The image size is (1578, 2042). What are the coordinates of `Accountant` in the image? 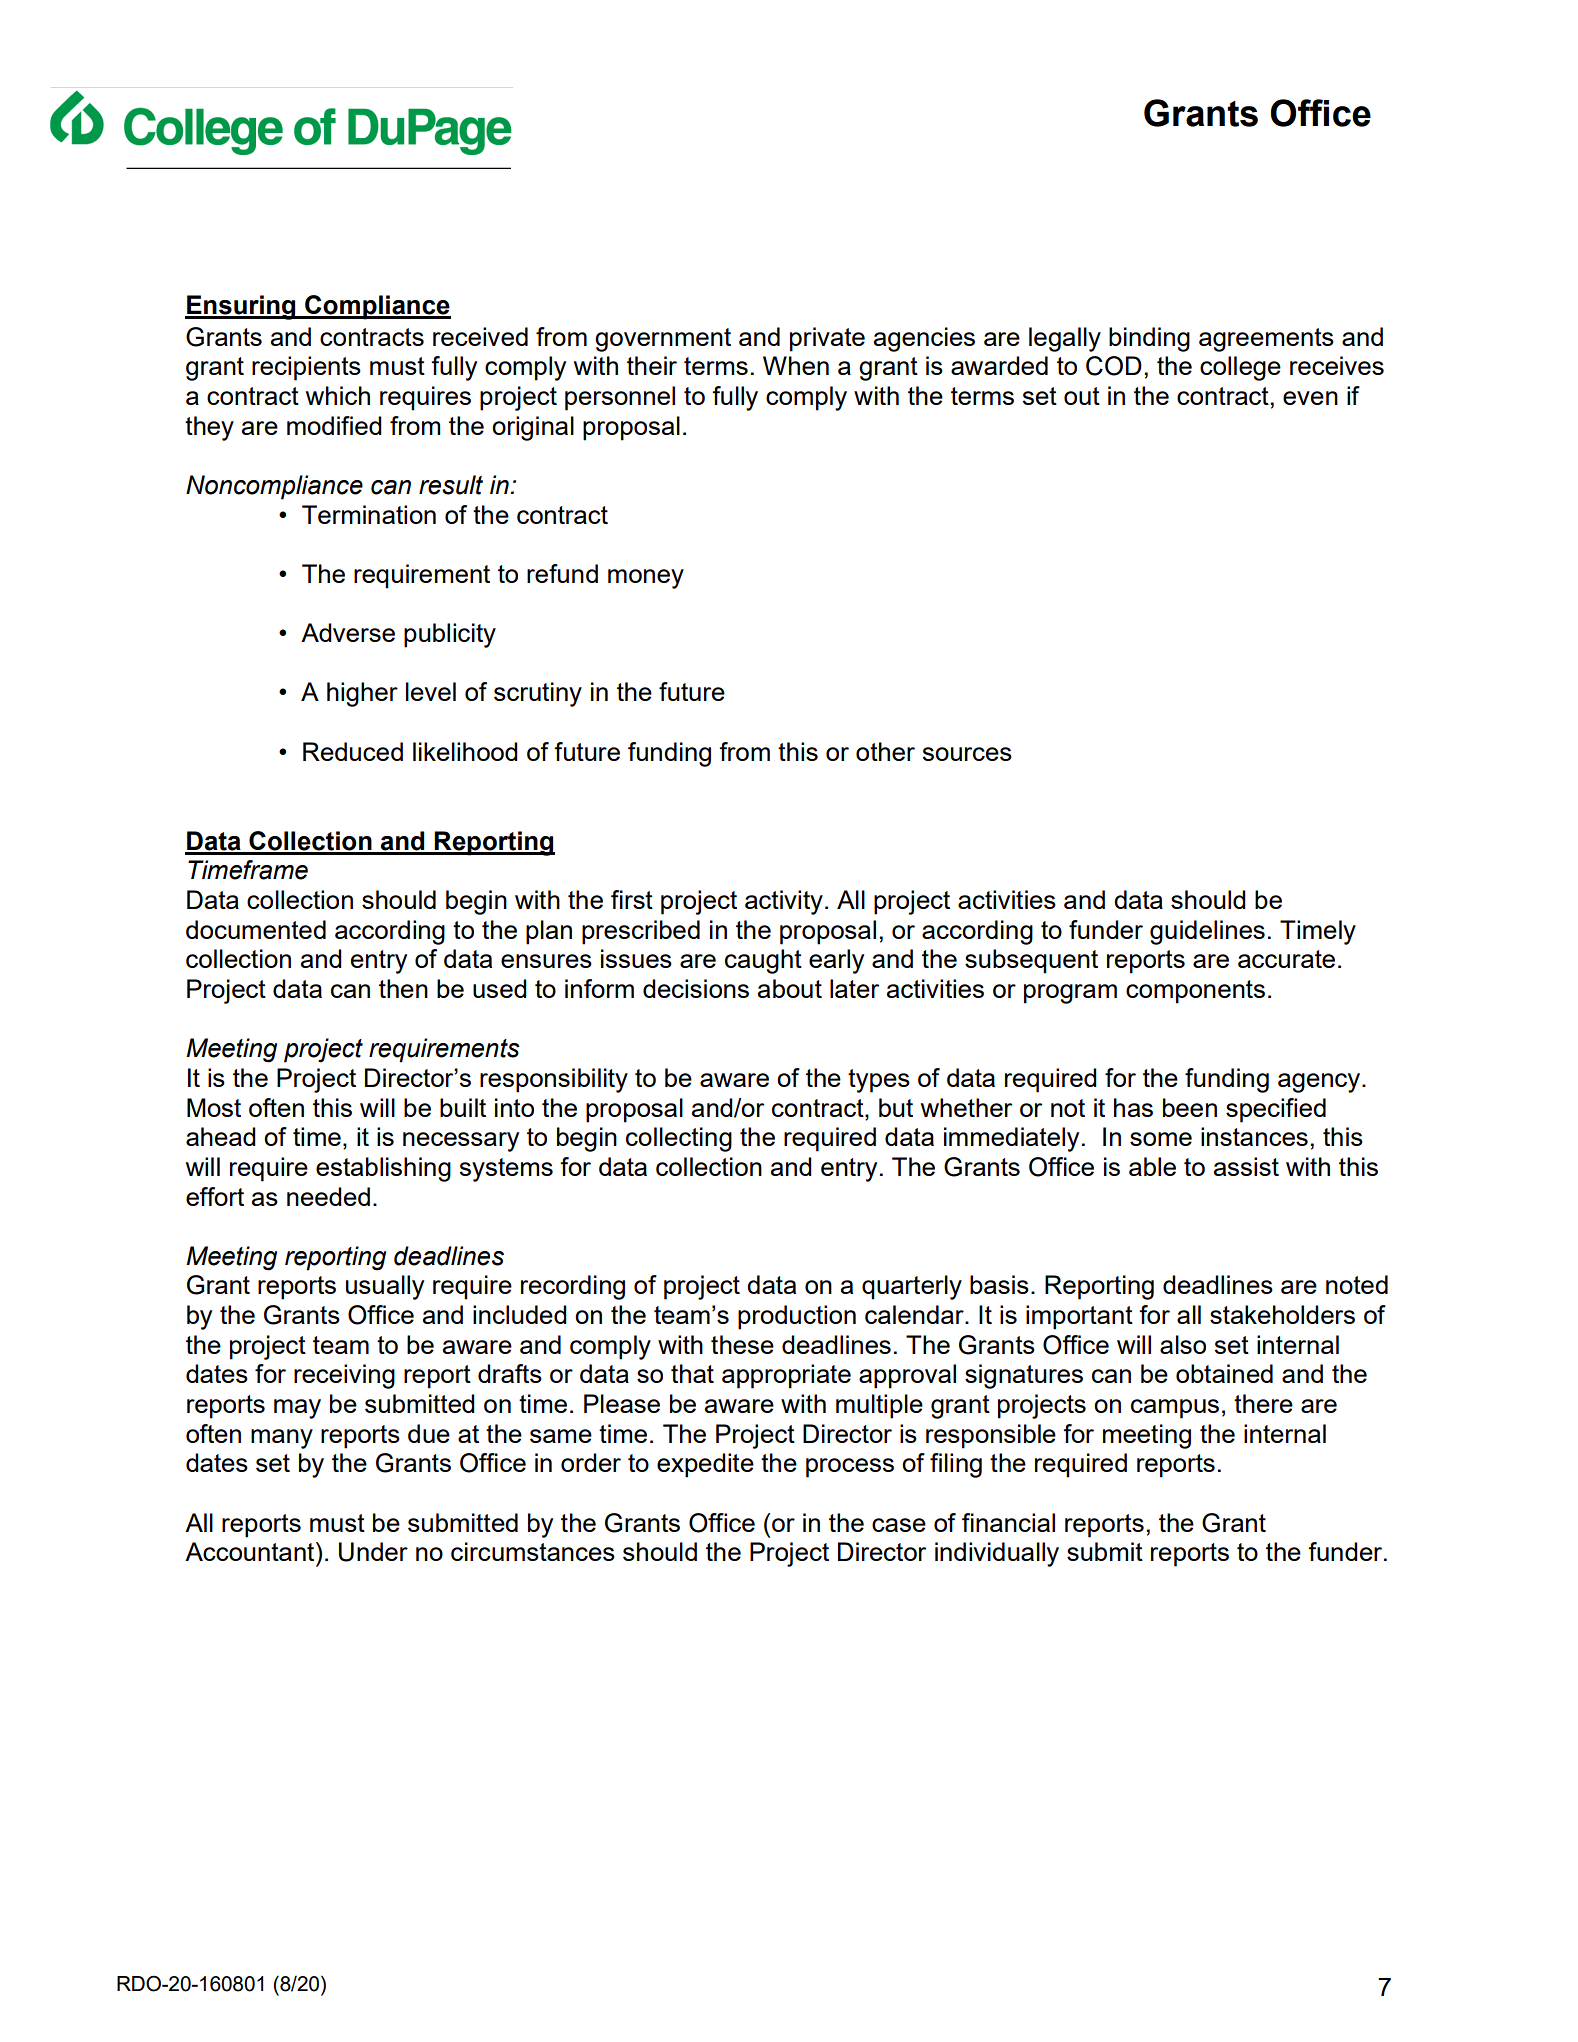 It's located at (251, 1551).
